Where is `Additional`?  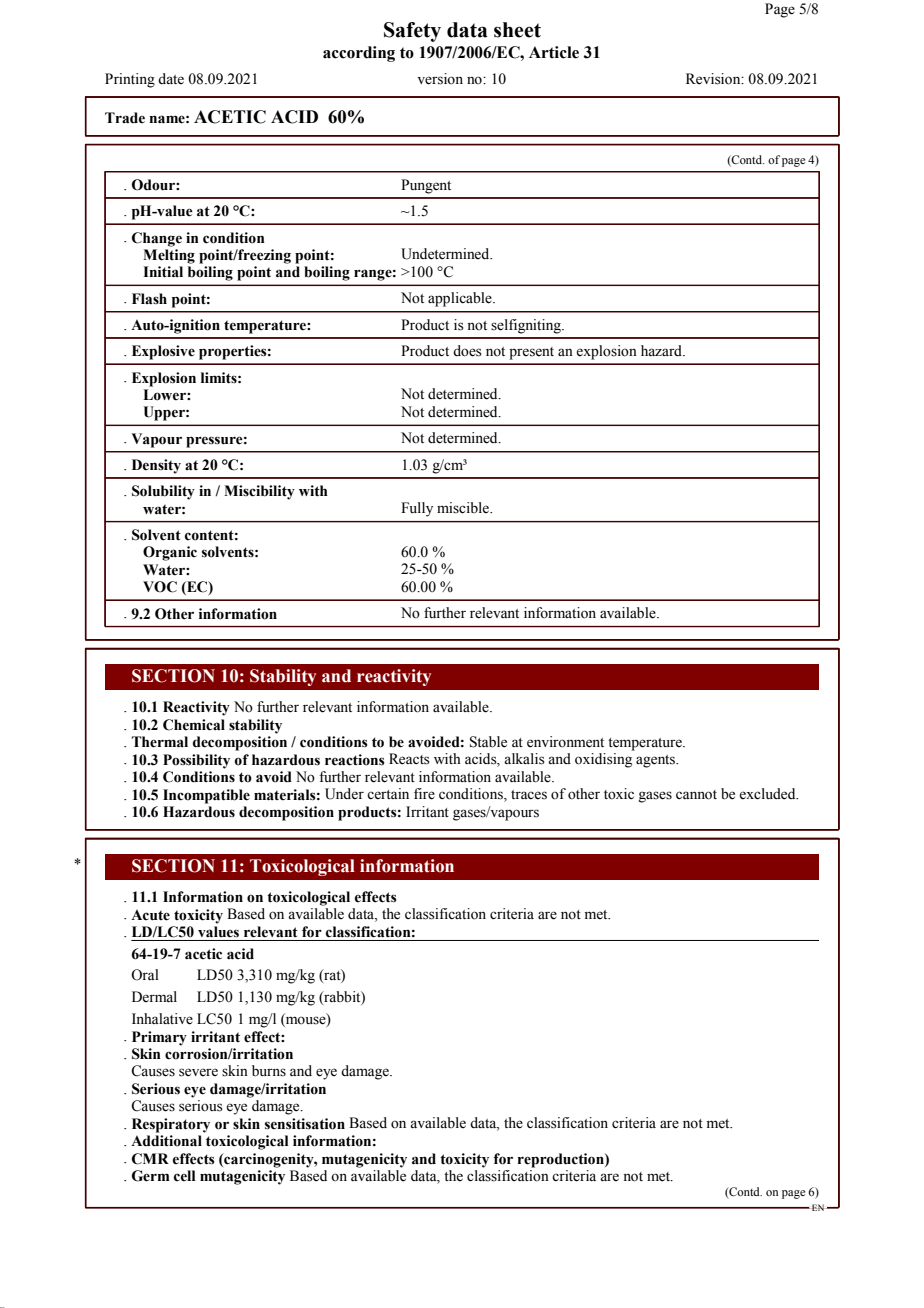
Additional is located at coordinates (166, 1141).
